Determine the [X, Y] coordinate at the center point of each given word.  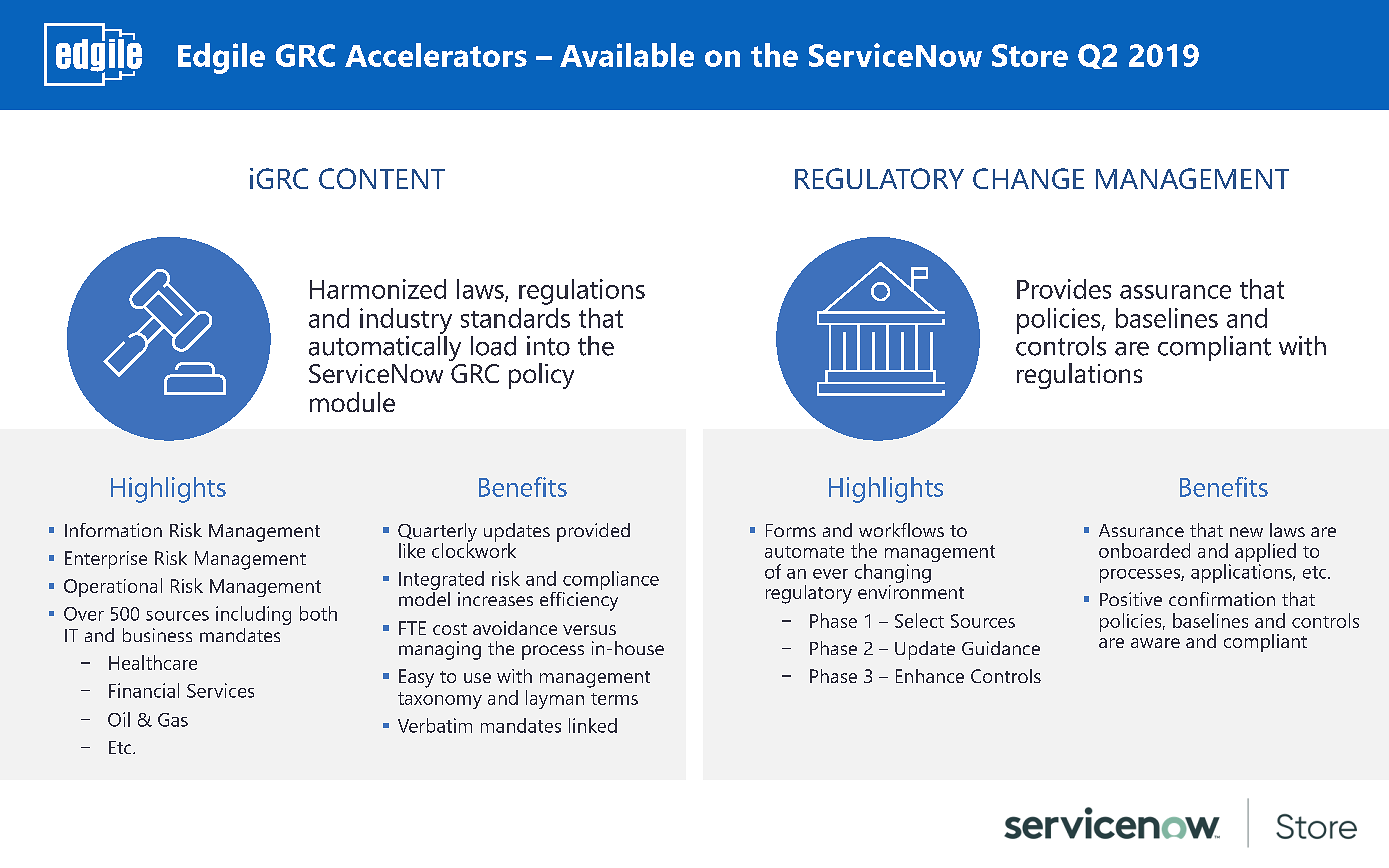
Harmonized [378, 289]
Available [627, 55]
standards [515, 318]
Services [220, 690]
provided [593, 532]
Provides [1064, 289]
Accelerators [436, 55]
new [1246, 532]
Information [113, 530]
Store [1030, 55]
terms [614, 699]
